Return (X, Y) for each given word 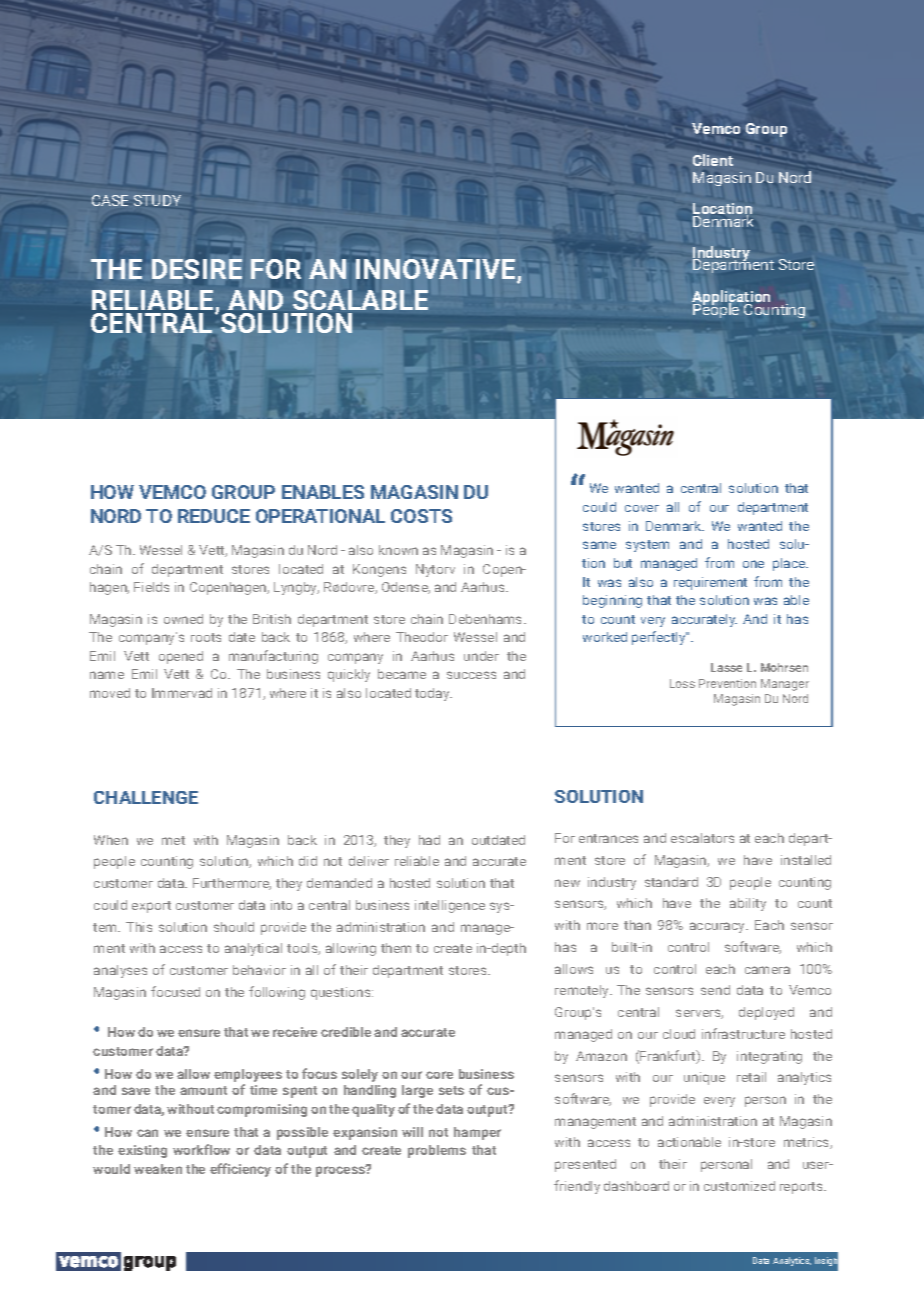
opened (181, 657)
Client (713, 160)
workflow (201, 1149)
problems (437, 1151)
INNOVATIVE (437, 271)
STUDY (157, 200)
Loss (682, 683)
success (471, 675)
